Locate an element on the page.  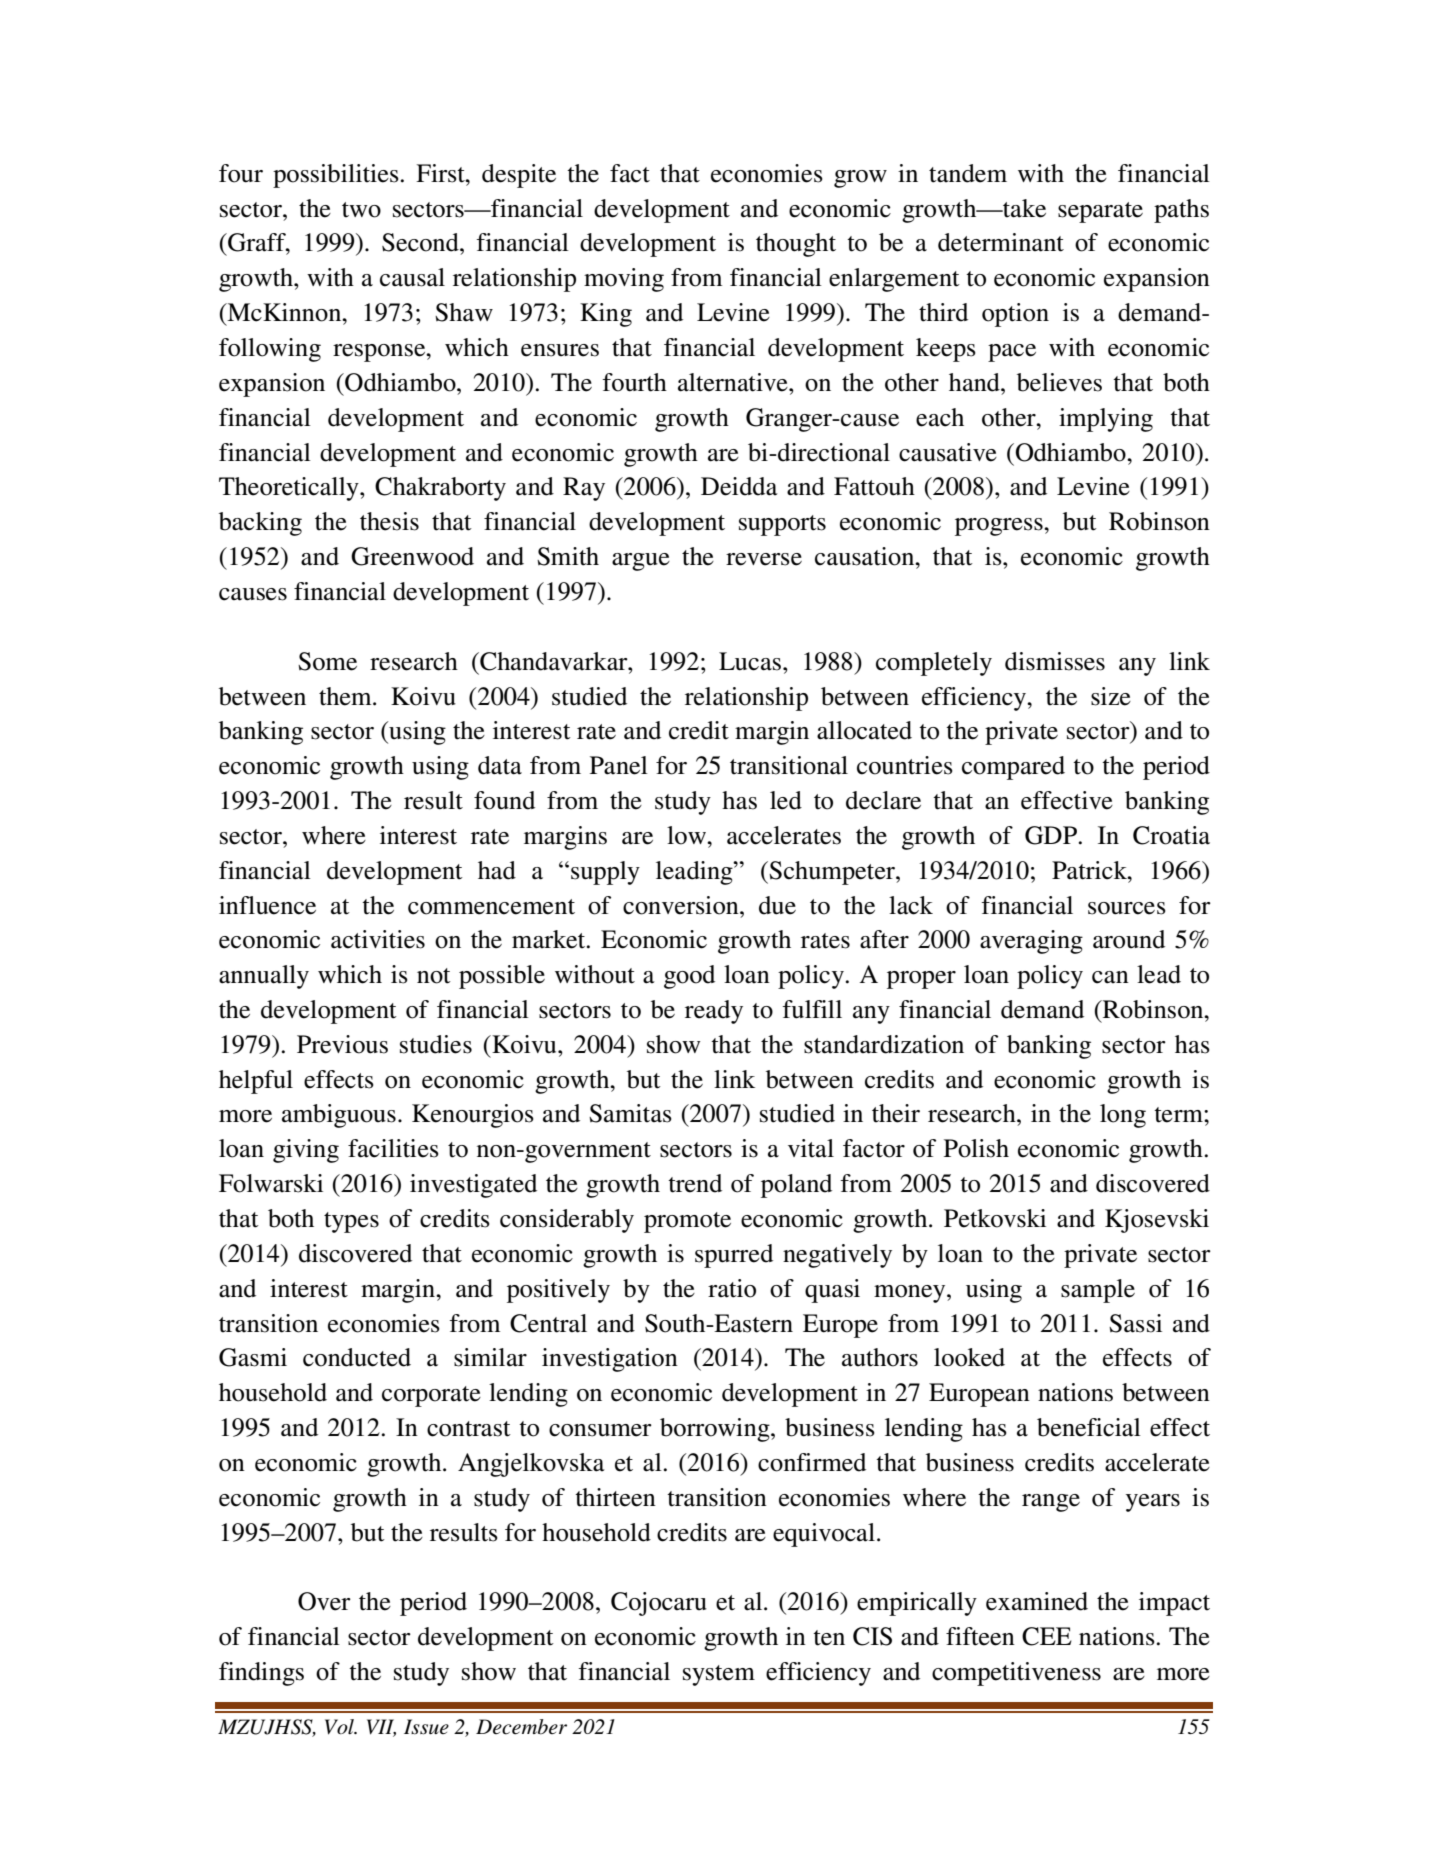
competitiveness is located at coordinates (1016, 1674).
